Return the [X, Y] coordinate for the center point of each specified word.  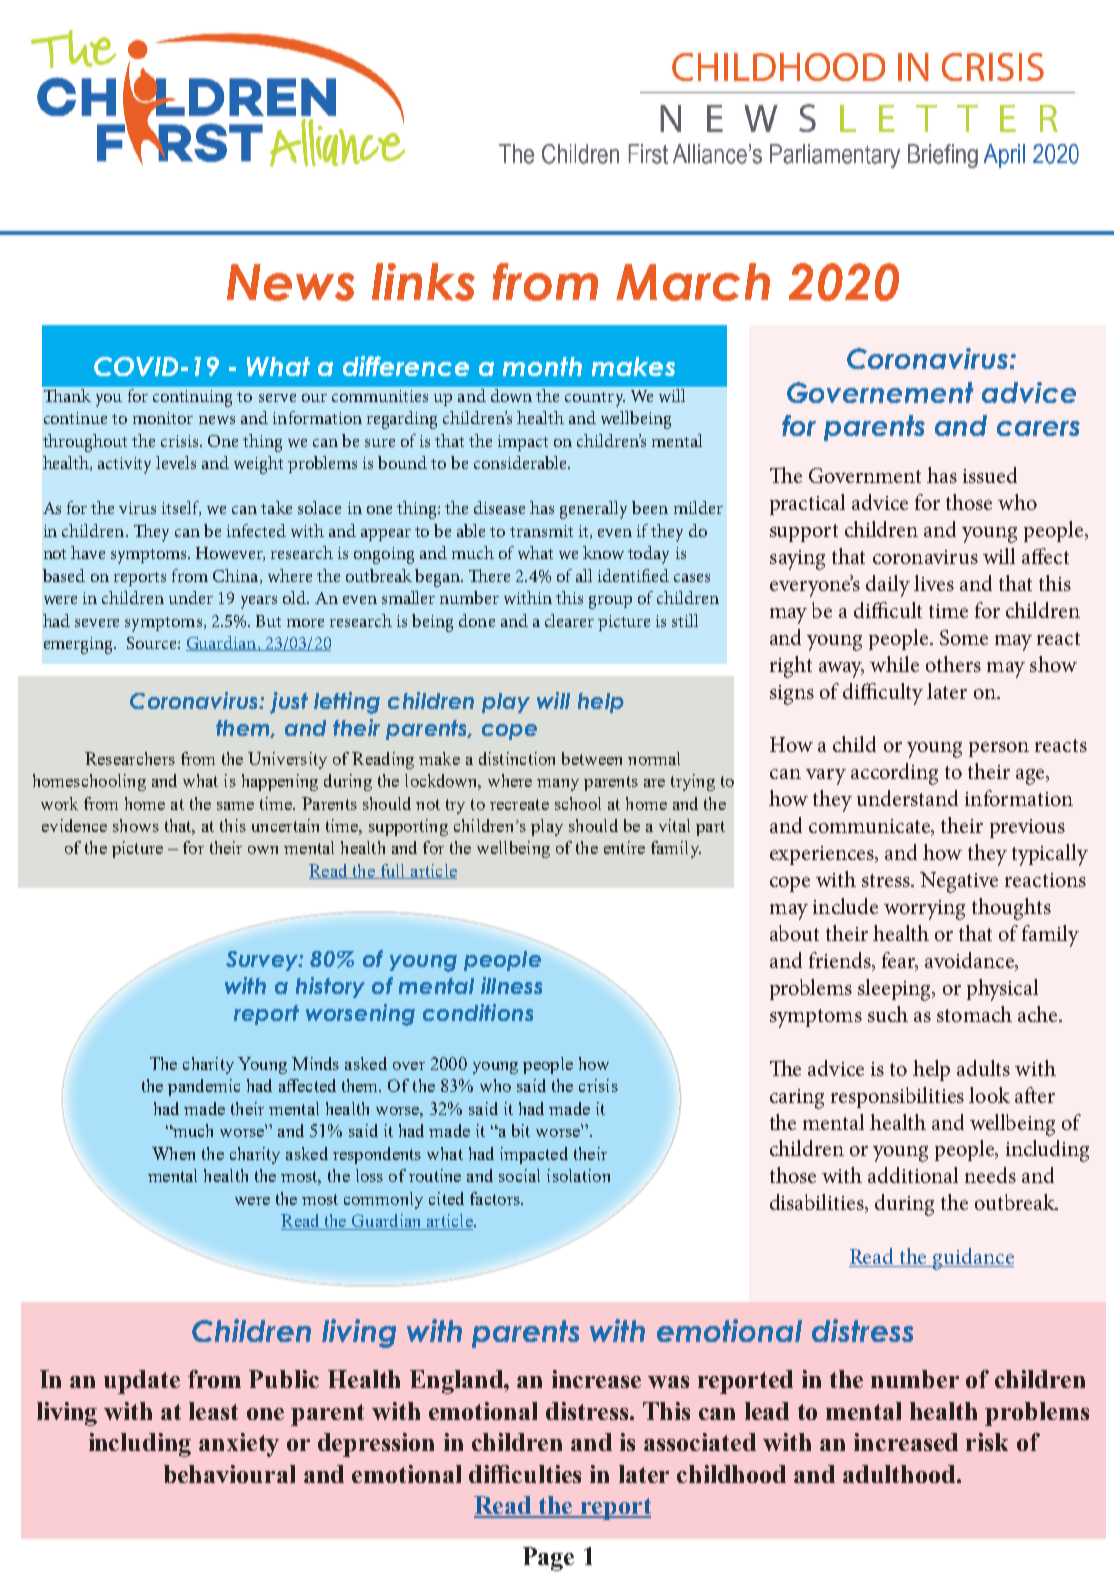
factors [496, 1198]
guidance [972, 1259]
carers [1038, 428]
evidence [74, 825]
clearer [569, 620]
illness [511, 985]
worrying [924, 910]
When [173, 1153]
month [542, 366]
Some [964, 637]
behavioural [229, 1474]
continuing [192, 398]
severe [97, 623]
